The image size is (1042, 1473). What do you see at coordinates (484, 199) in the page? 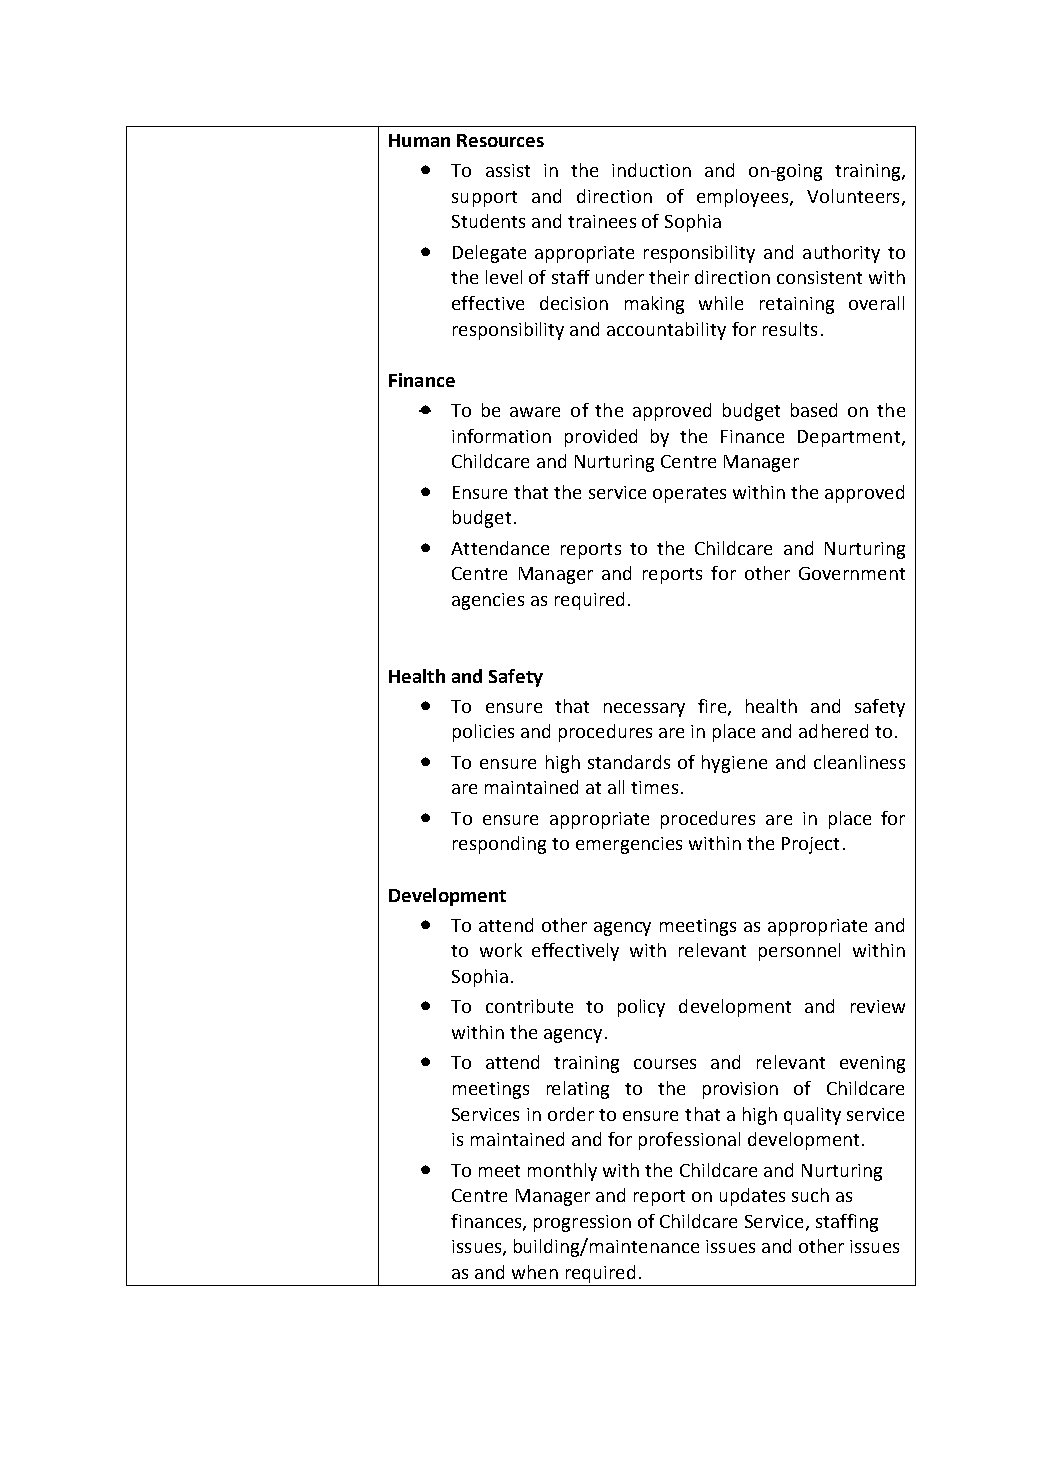
I see `support` at bounding box center [484, 199].
